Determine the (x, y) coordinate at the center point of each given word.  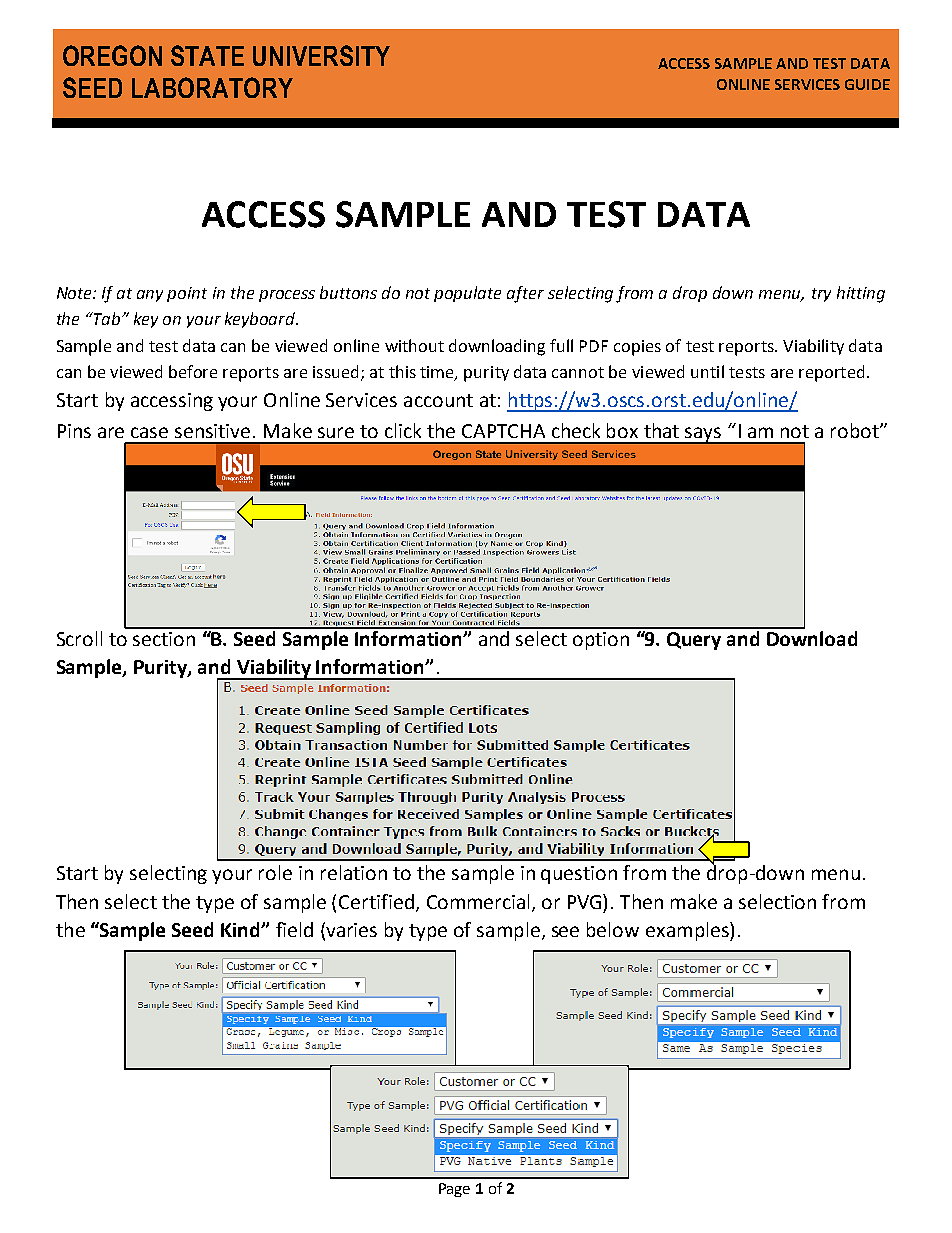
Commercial (480, 903)
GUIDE (867, 84)
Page (454, 1190)
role (275, 872)
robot (856, 430)
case (149, 432)
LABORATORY (212, 87)
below (613, 929)
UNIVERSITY (321, 55)
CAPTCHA (503, 431)
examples (688, 931)
